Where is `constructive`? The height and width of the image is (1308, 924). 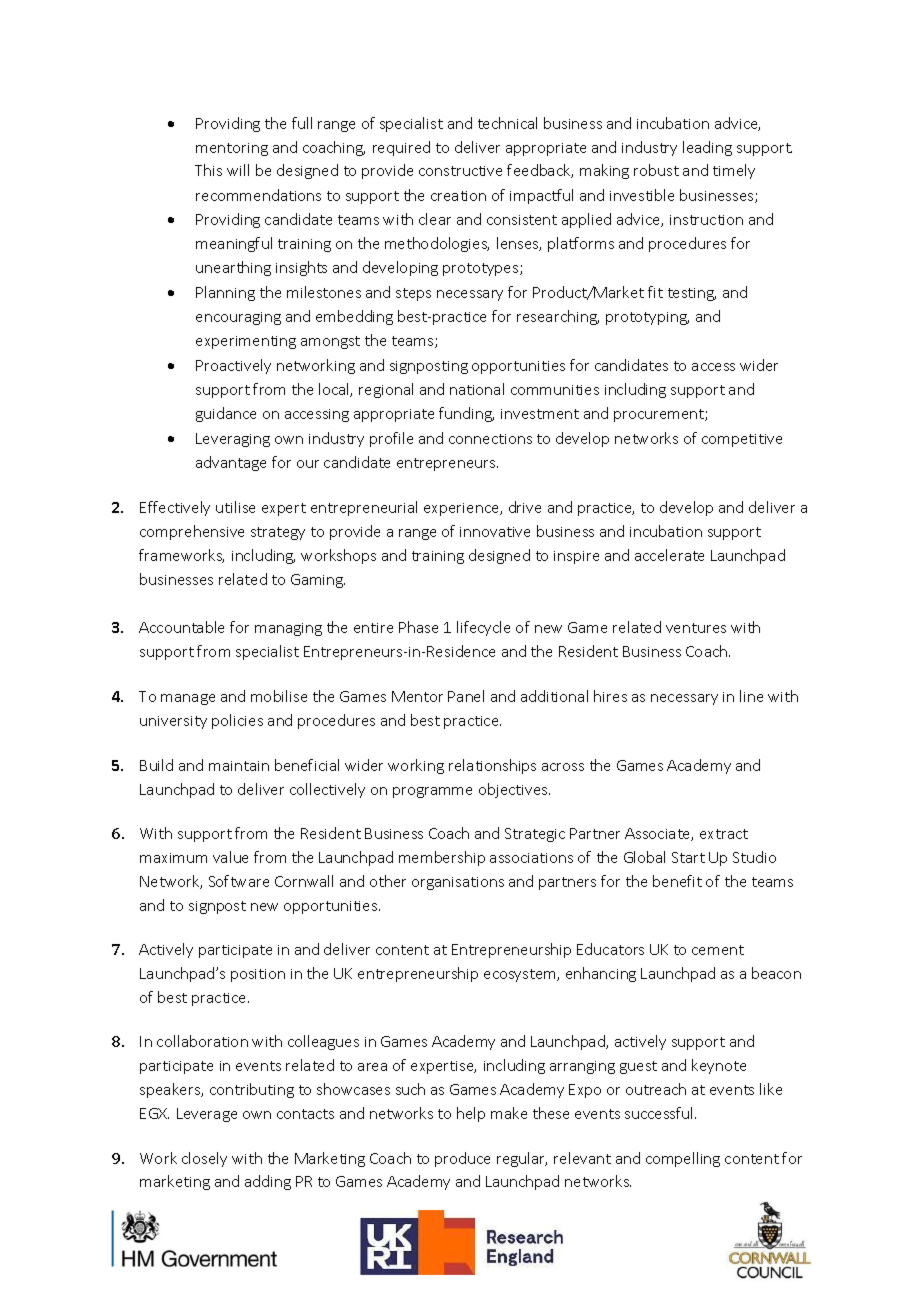
constructive is located at coordinates (460, 171).
